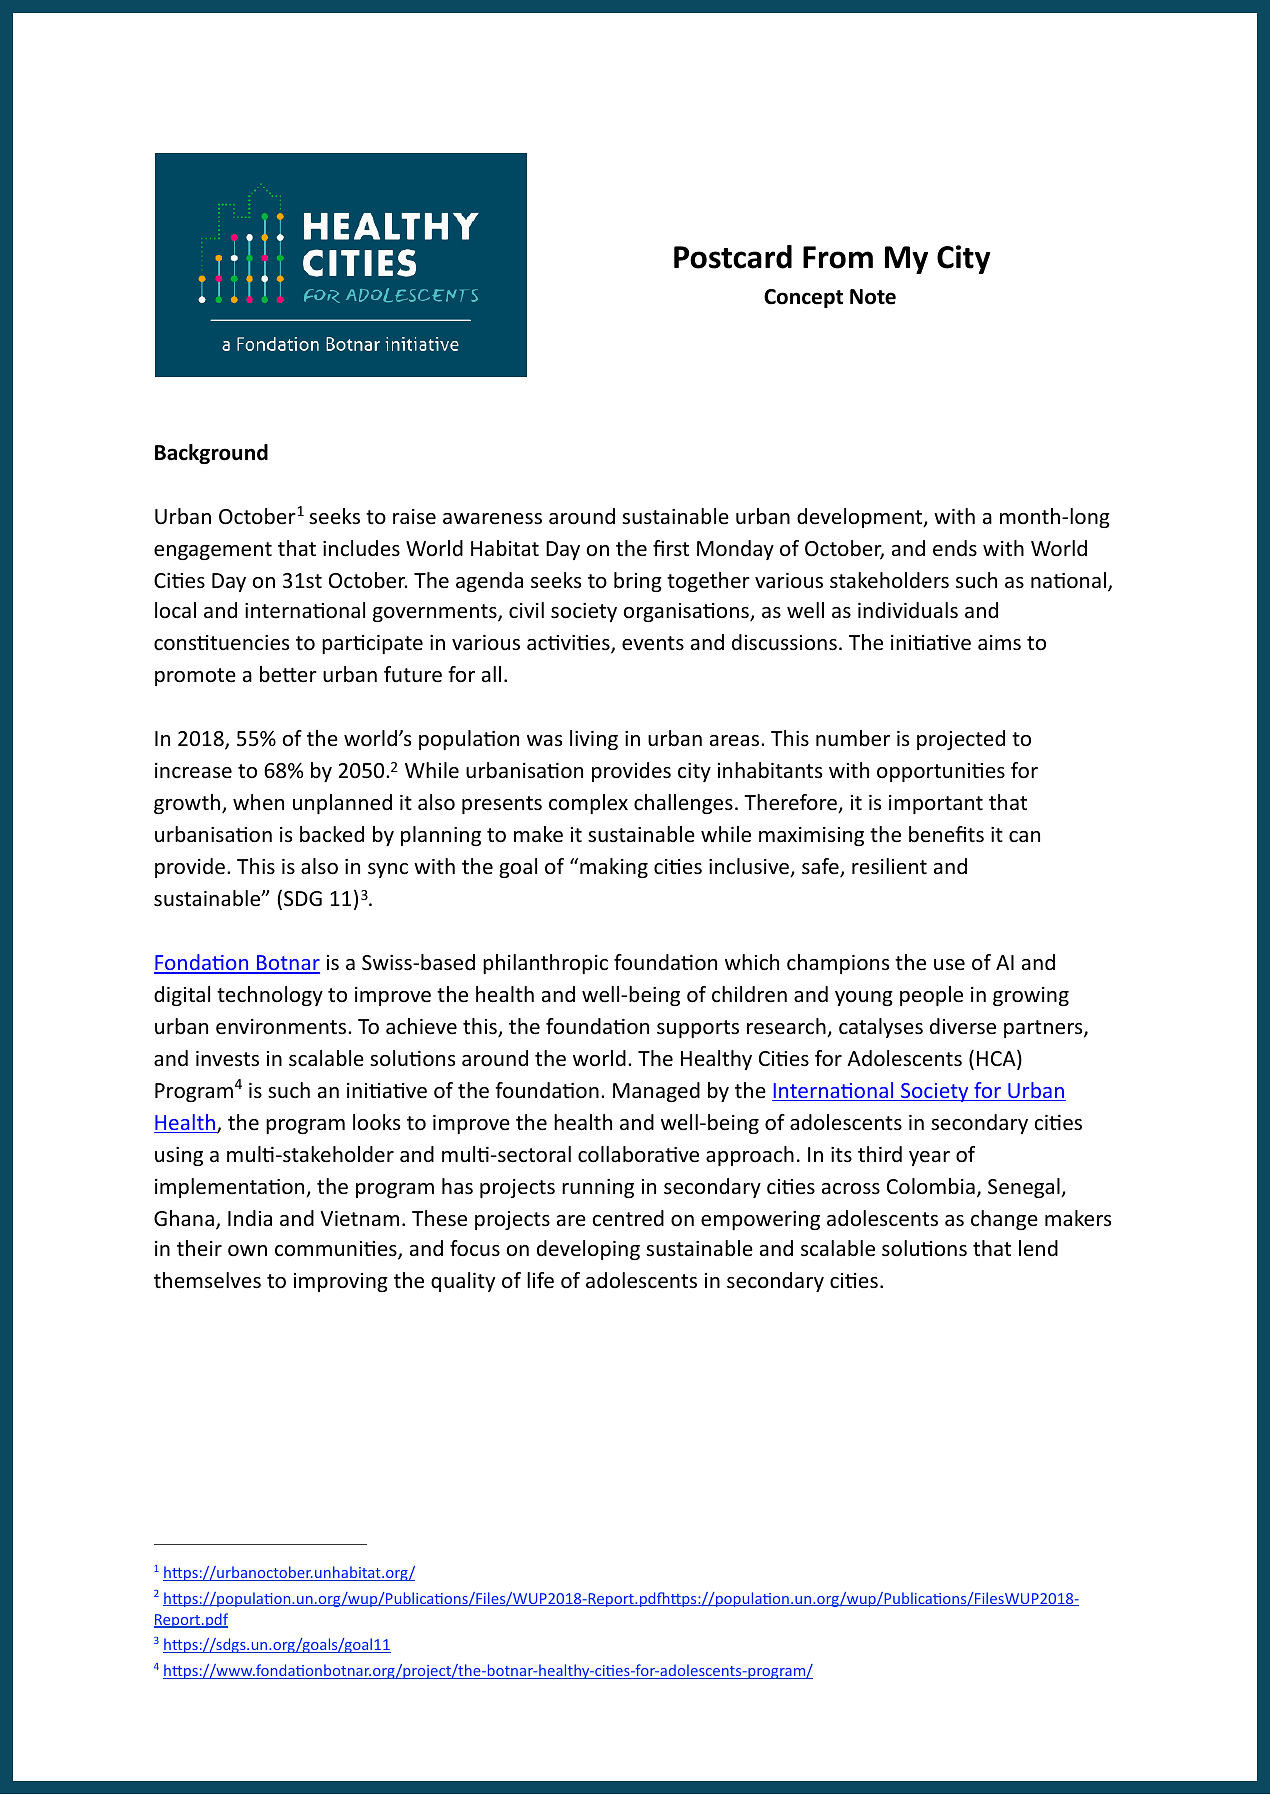  Describe the element at coordinates (638, 582) in the screenshot. I see `bring` at that location.
